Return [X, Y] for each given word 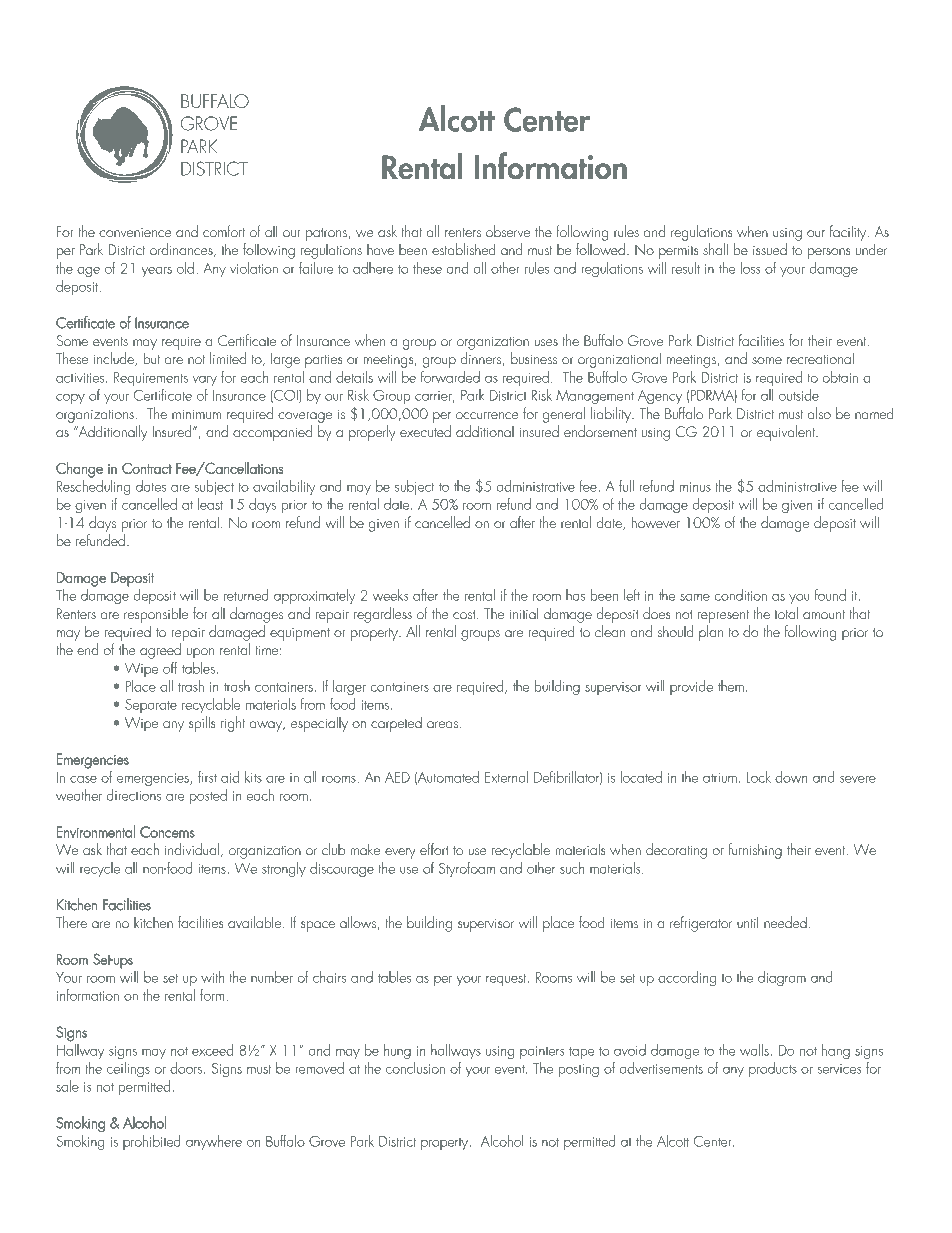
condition [741, 595]
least [210, 504]
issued [770, 249]
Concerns [167, 832]
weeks [390, 595]
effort [434, 849]
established [464, 249]
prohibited [152, 1142]
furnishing [755, 851]
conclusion [415, 1068]
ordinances [182, 250]
